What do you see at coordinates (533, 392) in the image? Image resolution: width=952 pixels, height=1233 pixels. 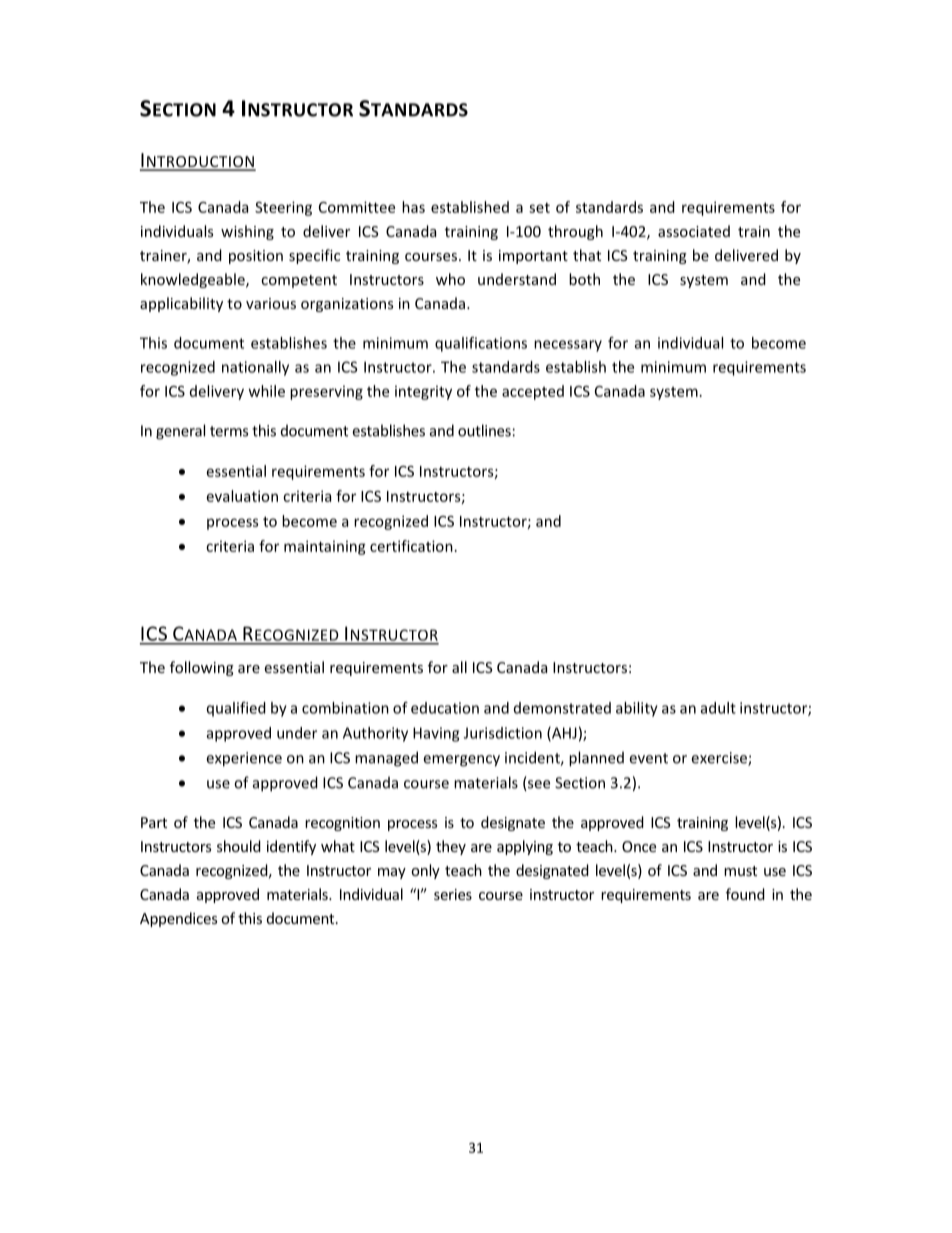 I see `accepted` at bounding box center [533, 392].
